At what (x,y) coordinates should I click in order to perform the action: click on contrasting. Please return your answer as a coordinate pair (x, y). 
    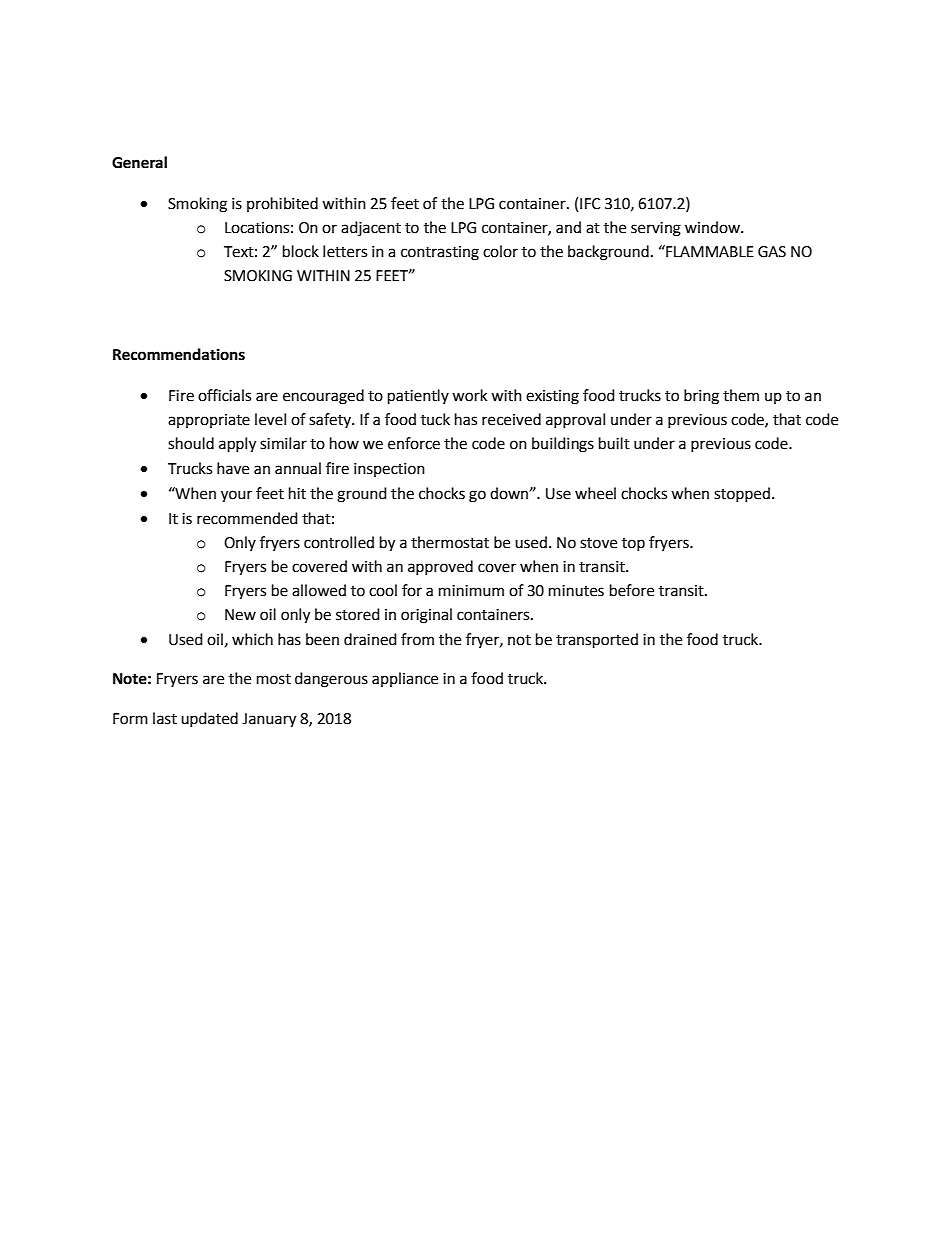
    Looking at the image, I should click on (440, 253).
